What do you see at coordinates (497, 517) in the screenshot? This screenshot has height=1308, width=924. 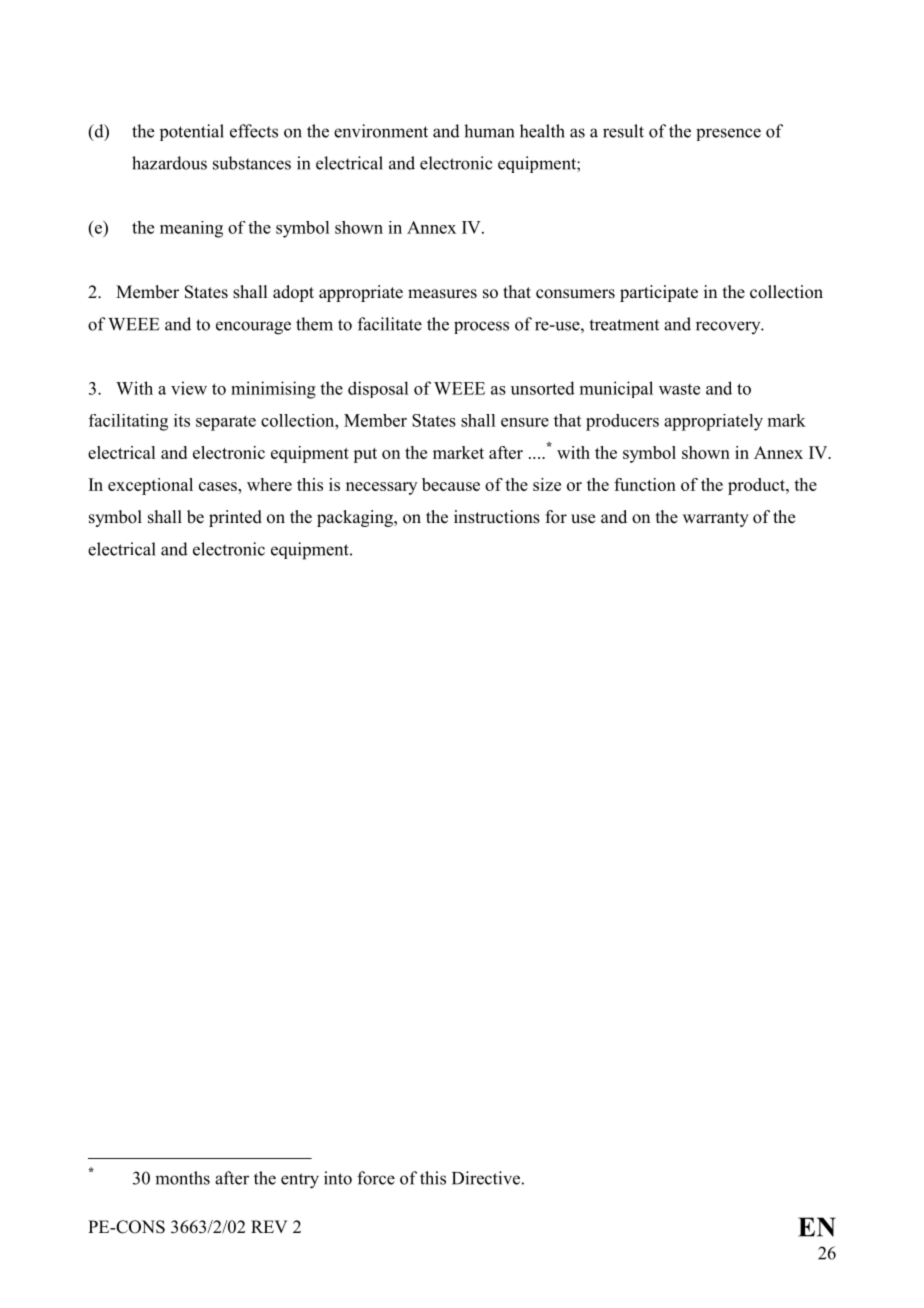 I see `instructions` at bounding box center [497, 517].
